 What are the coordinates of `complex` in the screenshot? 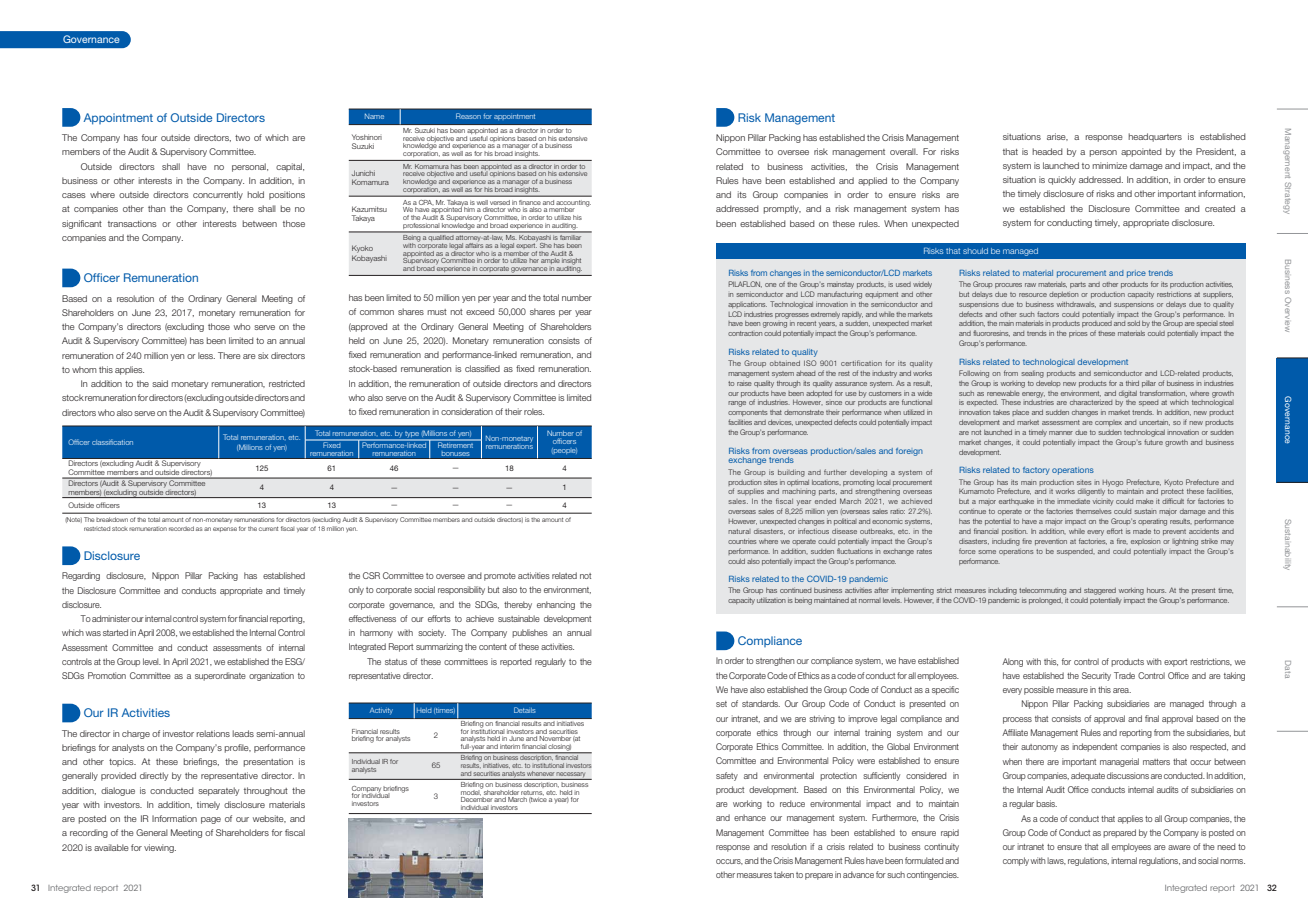 It's located at (1108, 423).
